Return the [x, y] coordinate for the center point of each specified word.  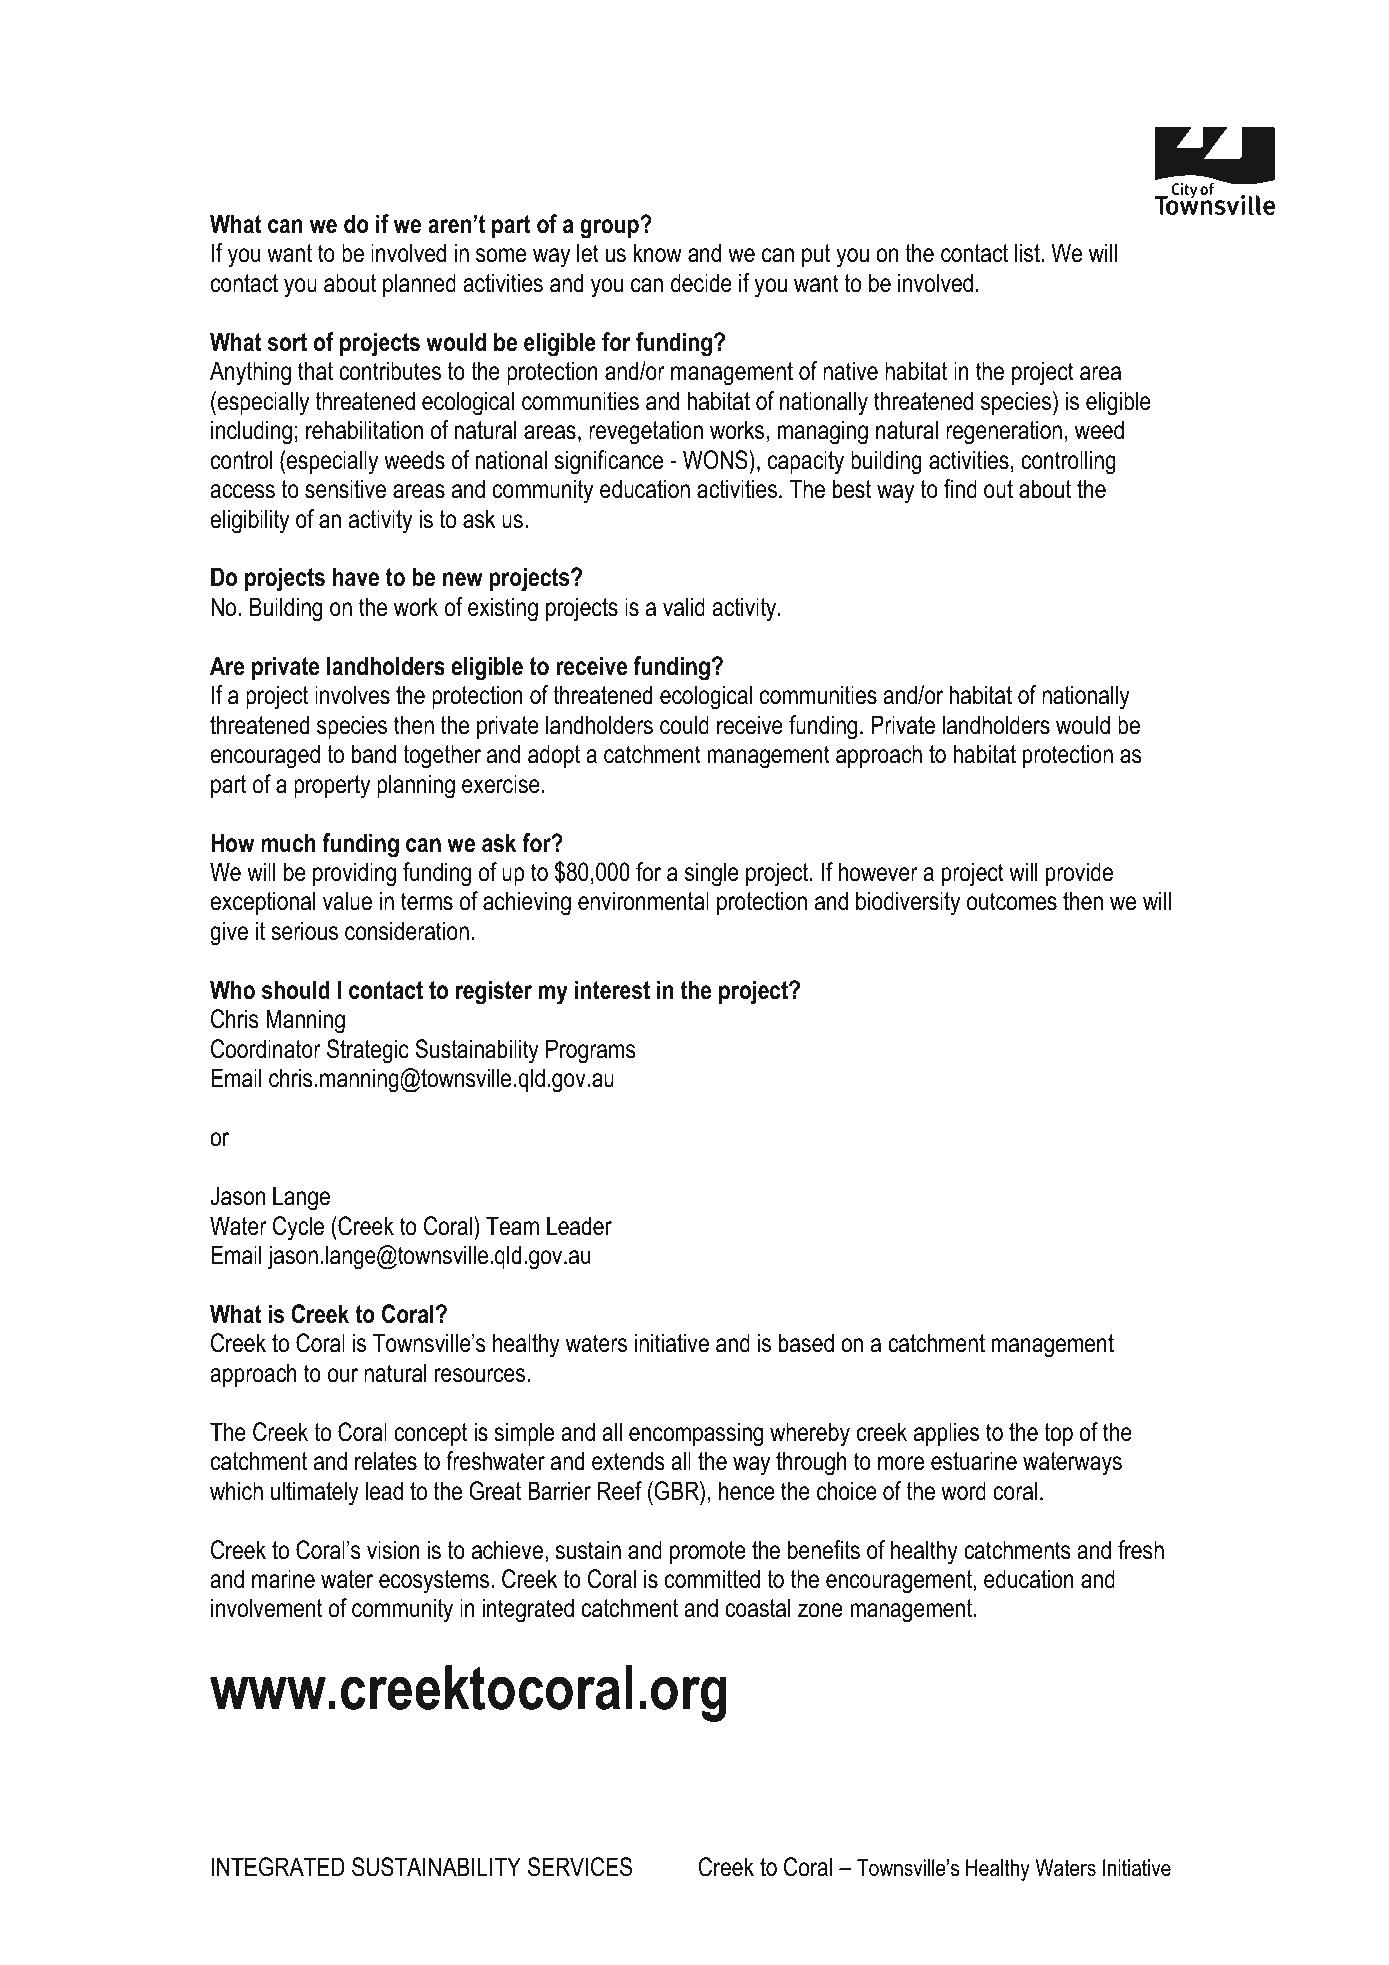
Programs [591, 1051]
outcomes [1012, 901]
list [1028, 253]
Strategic [368, 1051]
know [658, 253]
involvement [266, 1608]
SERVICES [580, 1867]
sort [287, 342]
